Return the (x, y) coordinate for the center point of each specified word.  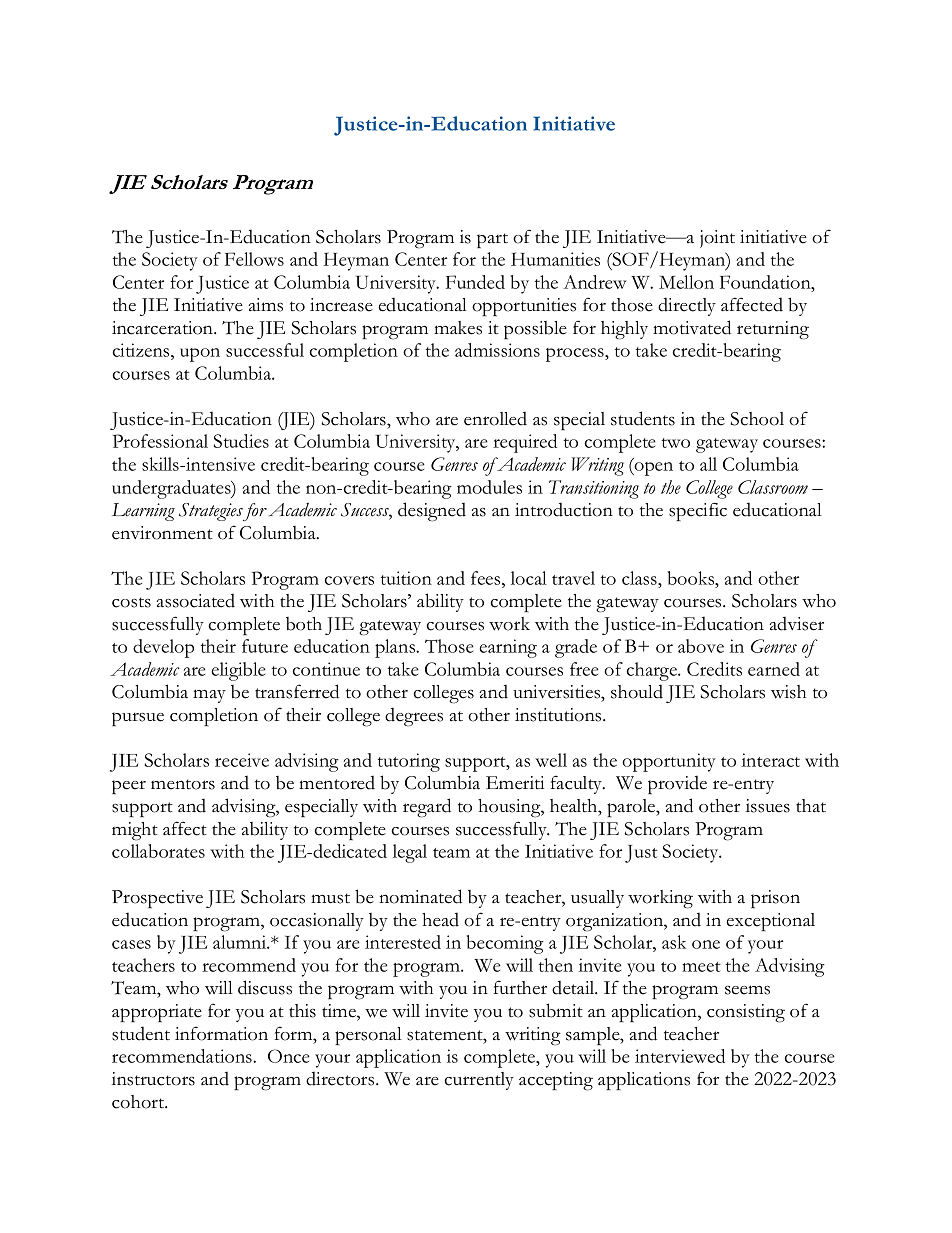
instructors (153, 1079)
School (757, 419)
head (440, 919)
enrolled (495, 418)
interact (771, 760)
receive (242, 760)
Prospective (157, 899)
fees (487, 578)
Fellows (254, 259)
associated (195, 600)
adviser (796, 623)
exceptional (770, 922)
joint (717, 239)
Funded (475, 282)
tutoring (409, 762)
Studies (241, 441)
